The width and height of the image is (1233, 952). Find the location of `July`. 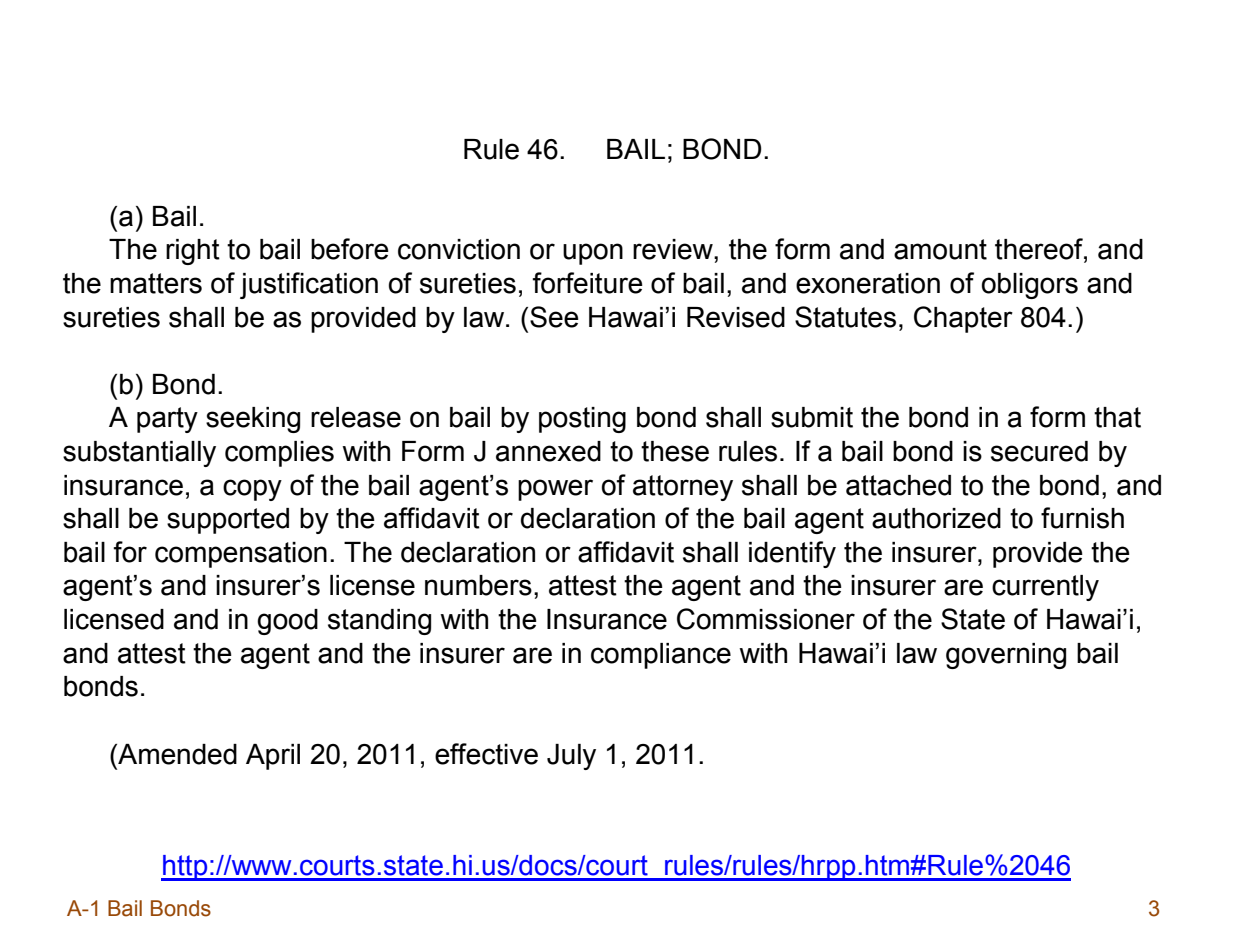

July is located at coordinates (571, 757).
